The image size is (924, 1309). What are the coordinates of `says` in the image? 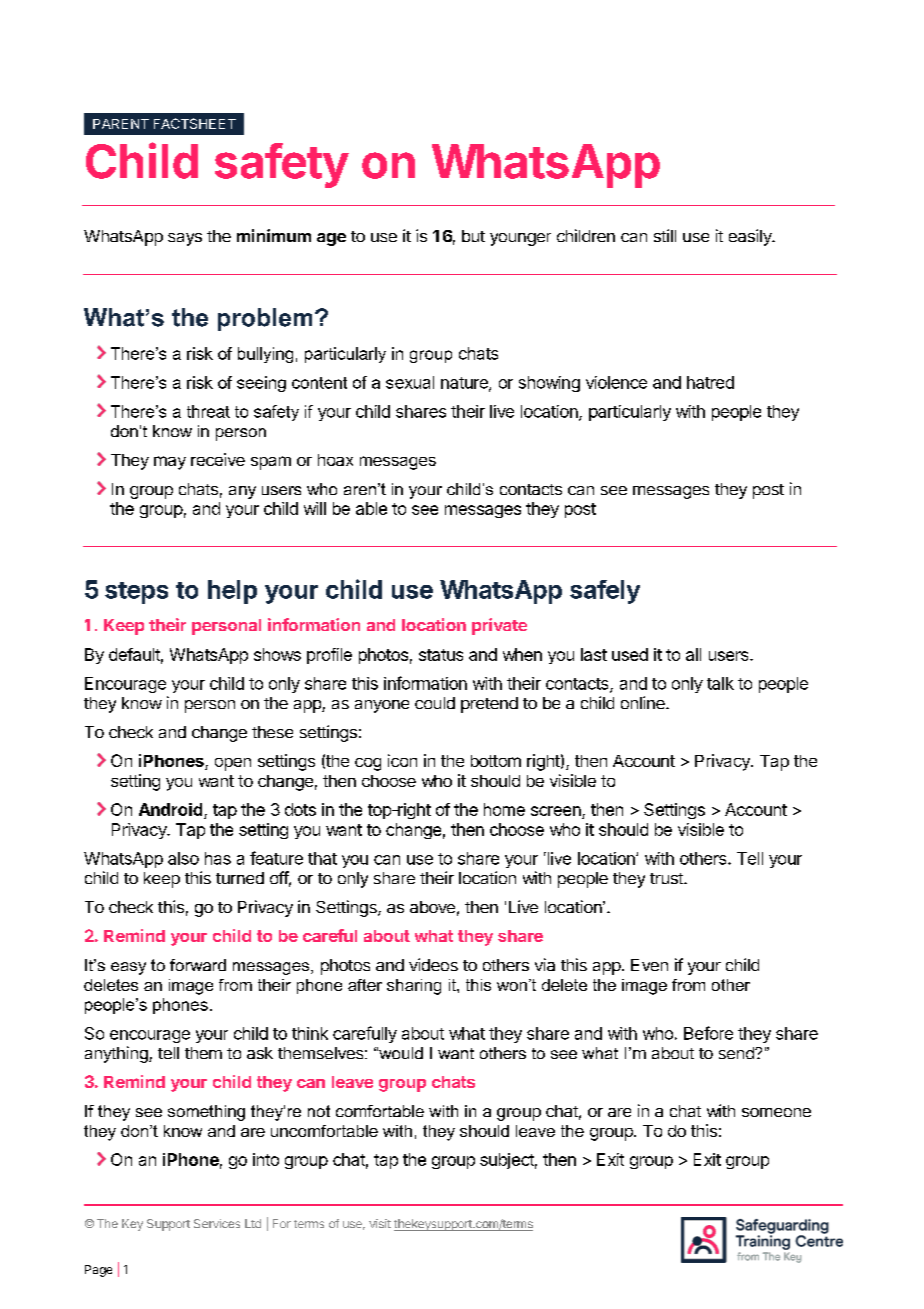 It's located at (185, 239).
